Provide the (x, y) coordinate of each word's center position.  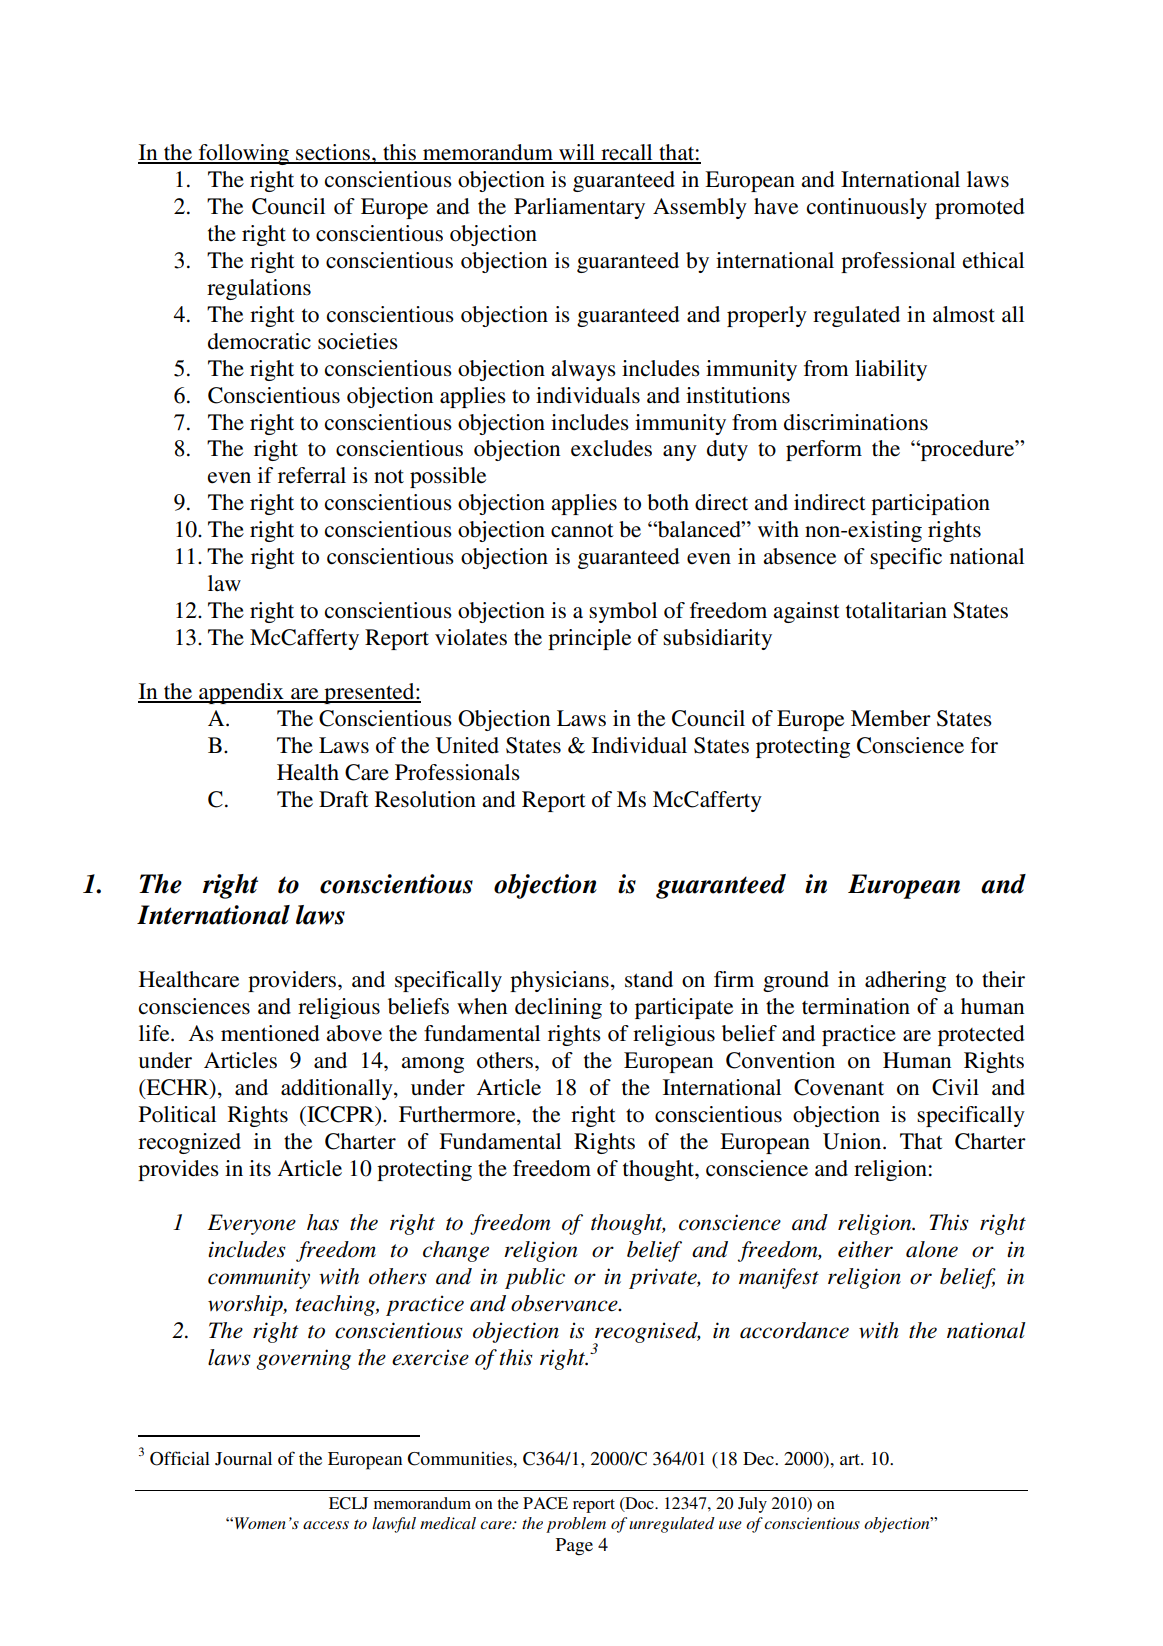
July (752, 1505)
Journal (243, 1459)
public (535, 1278)
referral (312, 475)
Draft (344, 799)
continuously (867, 208)
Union (853, 1141)
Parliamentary (579, 208)
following (243, 154)
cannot (582, 530)
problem (576, 1525)
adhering (905, 981)
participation (930, 504)
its (260, 1168)
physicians (559, 981)
